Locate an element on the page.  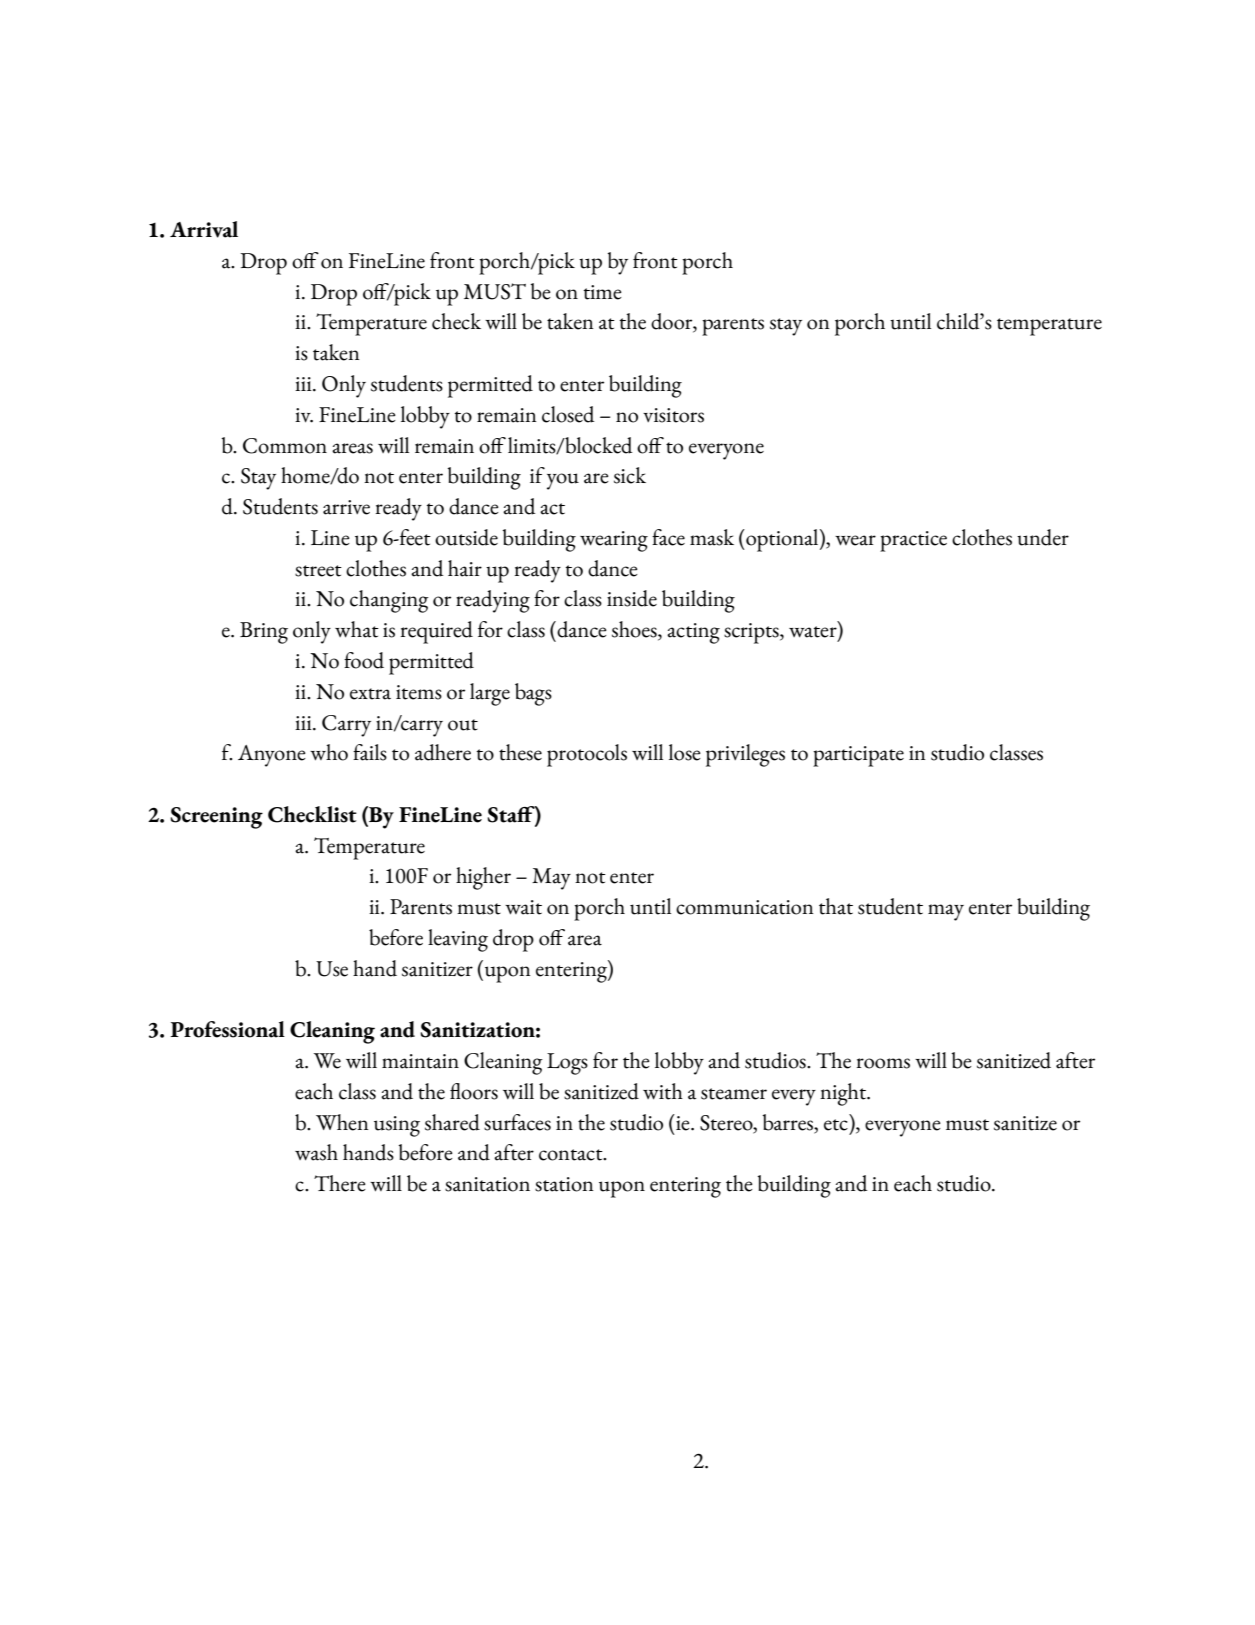
water is located at coordinates (814, 633).
